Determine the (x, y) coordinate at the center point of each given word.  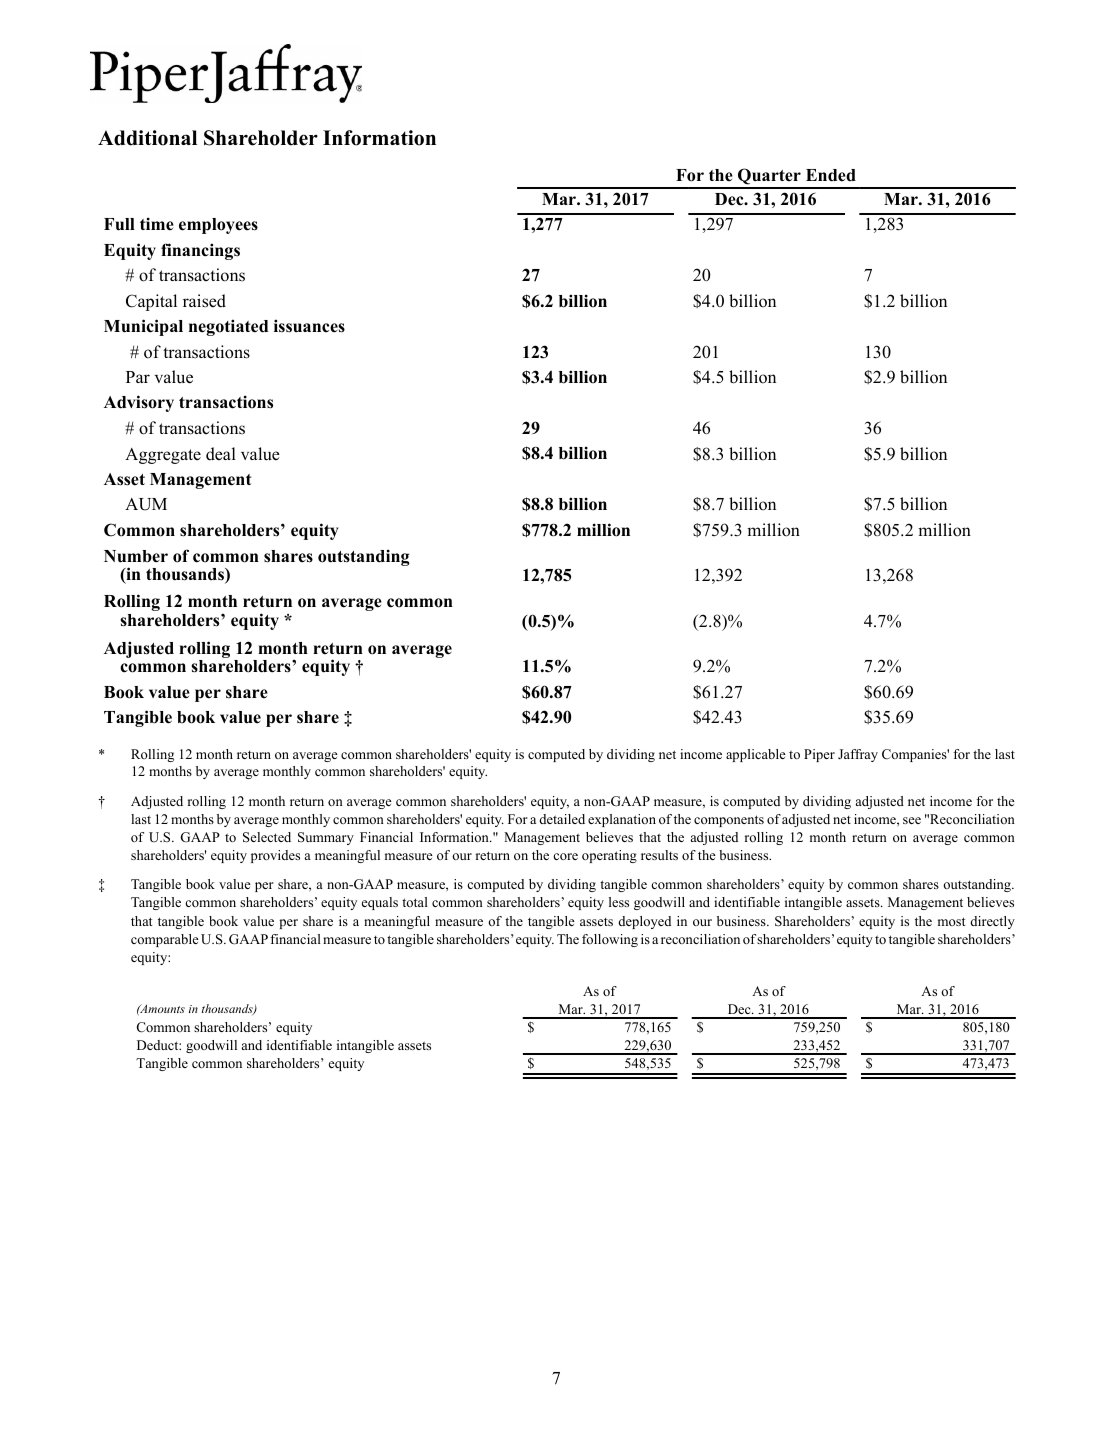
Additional (147, 138)
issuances (309, 326)
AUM (146, 504)
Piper (819, 755)
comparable (165, 940)
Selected (267, 837)
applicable (756, 755)
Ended (831, 175)
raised (204, 301)
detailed (562, 819)
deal (221, 454)
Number (136, 556)
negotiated (228, 327)
